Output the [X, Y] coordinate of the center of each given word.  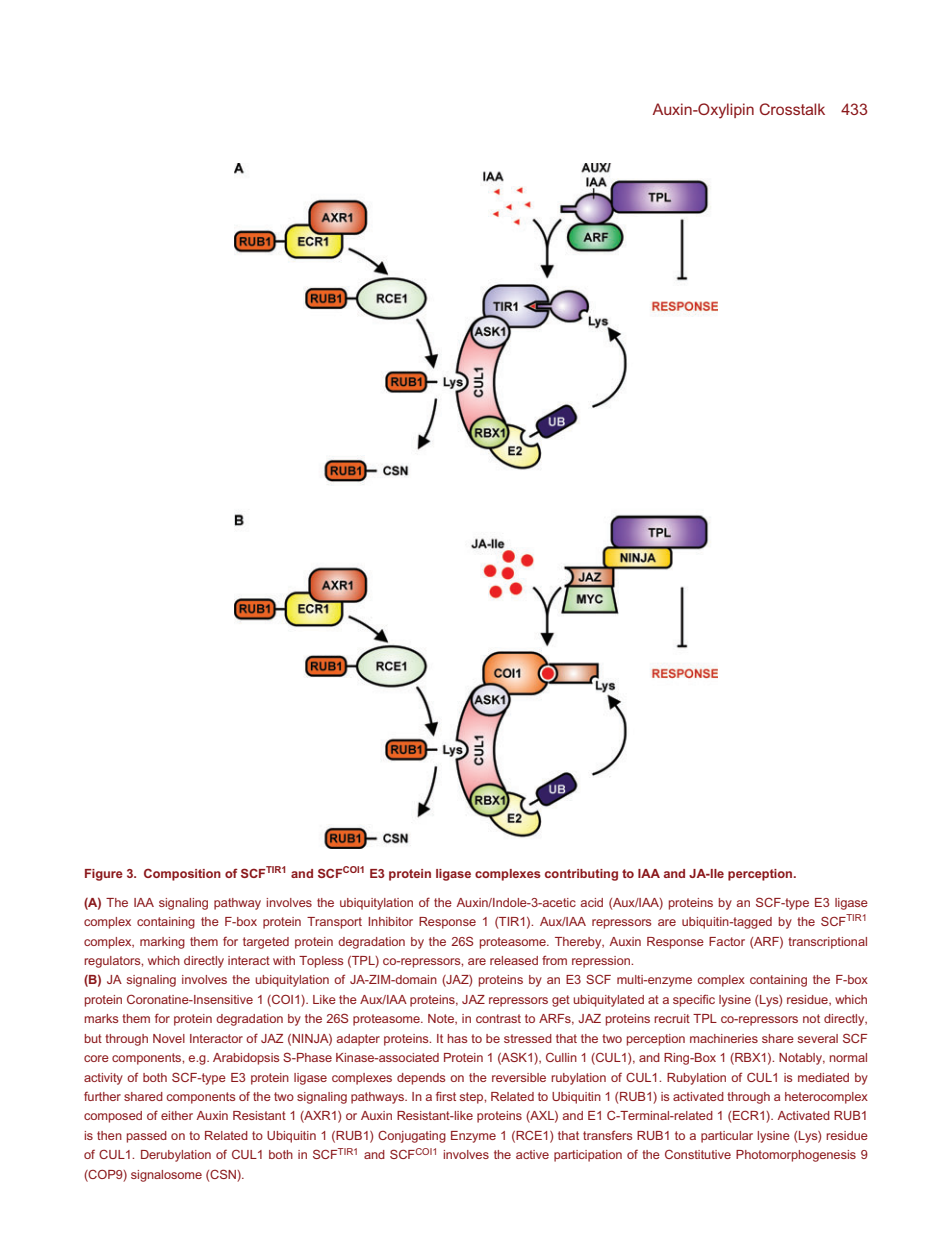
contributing [581, 875]
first [446, 1096]
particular [727, 1137]
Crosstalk [792, 109]
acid [592, 902]
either [177, 1115]
